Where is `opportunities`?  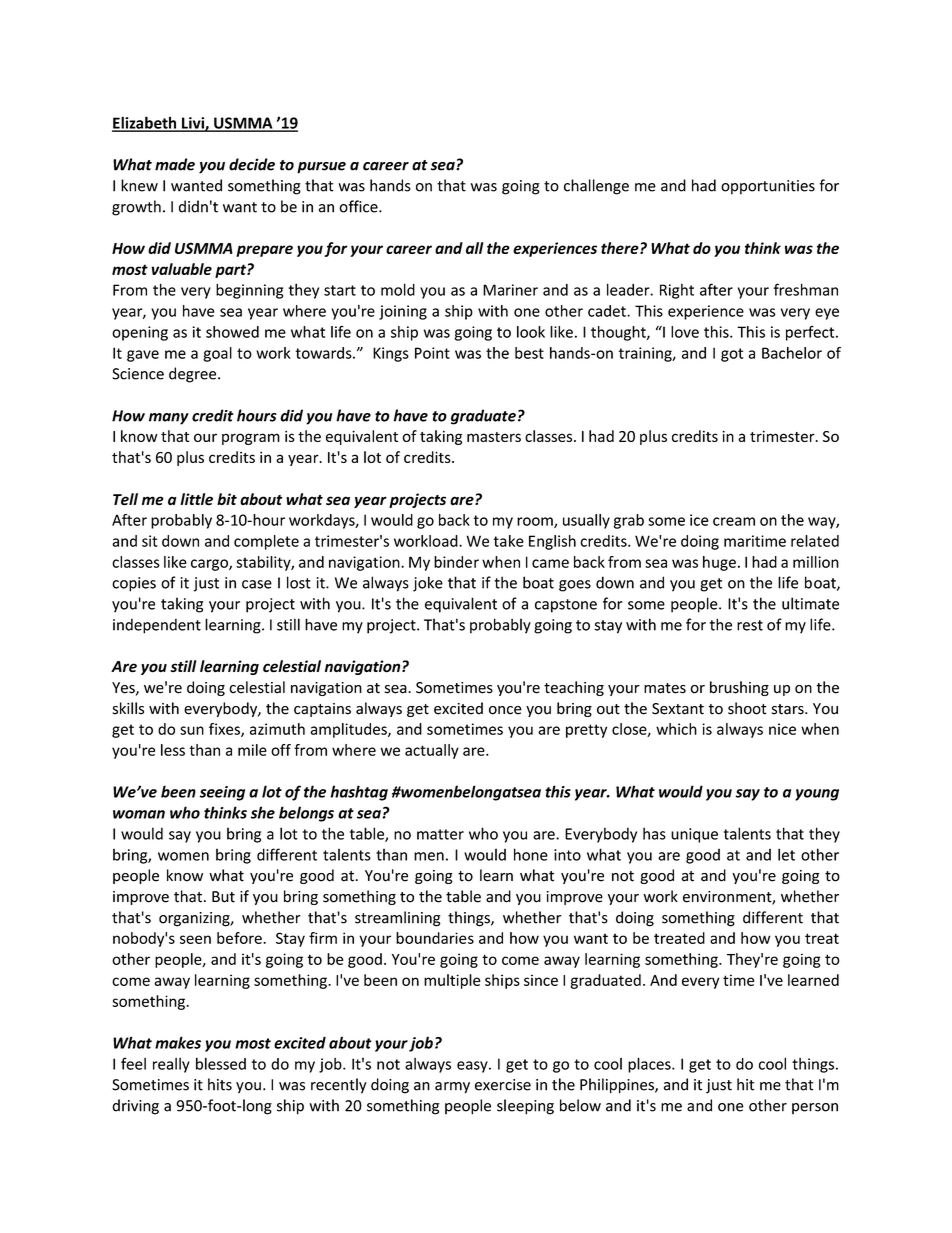
opportunities is located at coordinates (768, 187).
